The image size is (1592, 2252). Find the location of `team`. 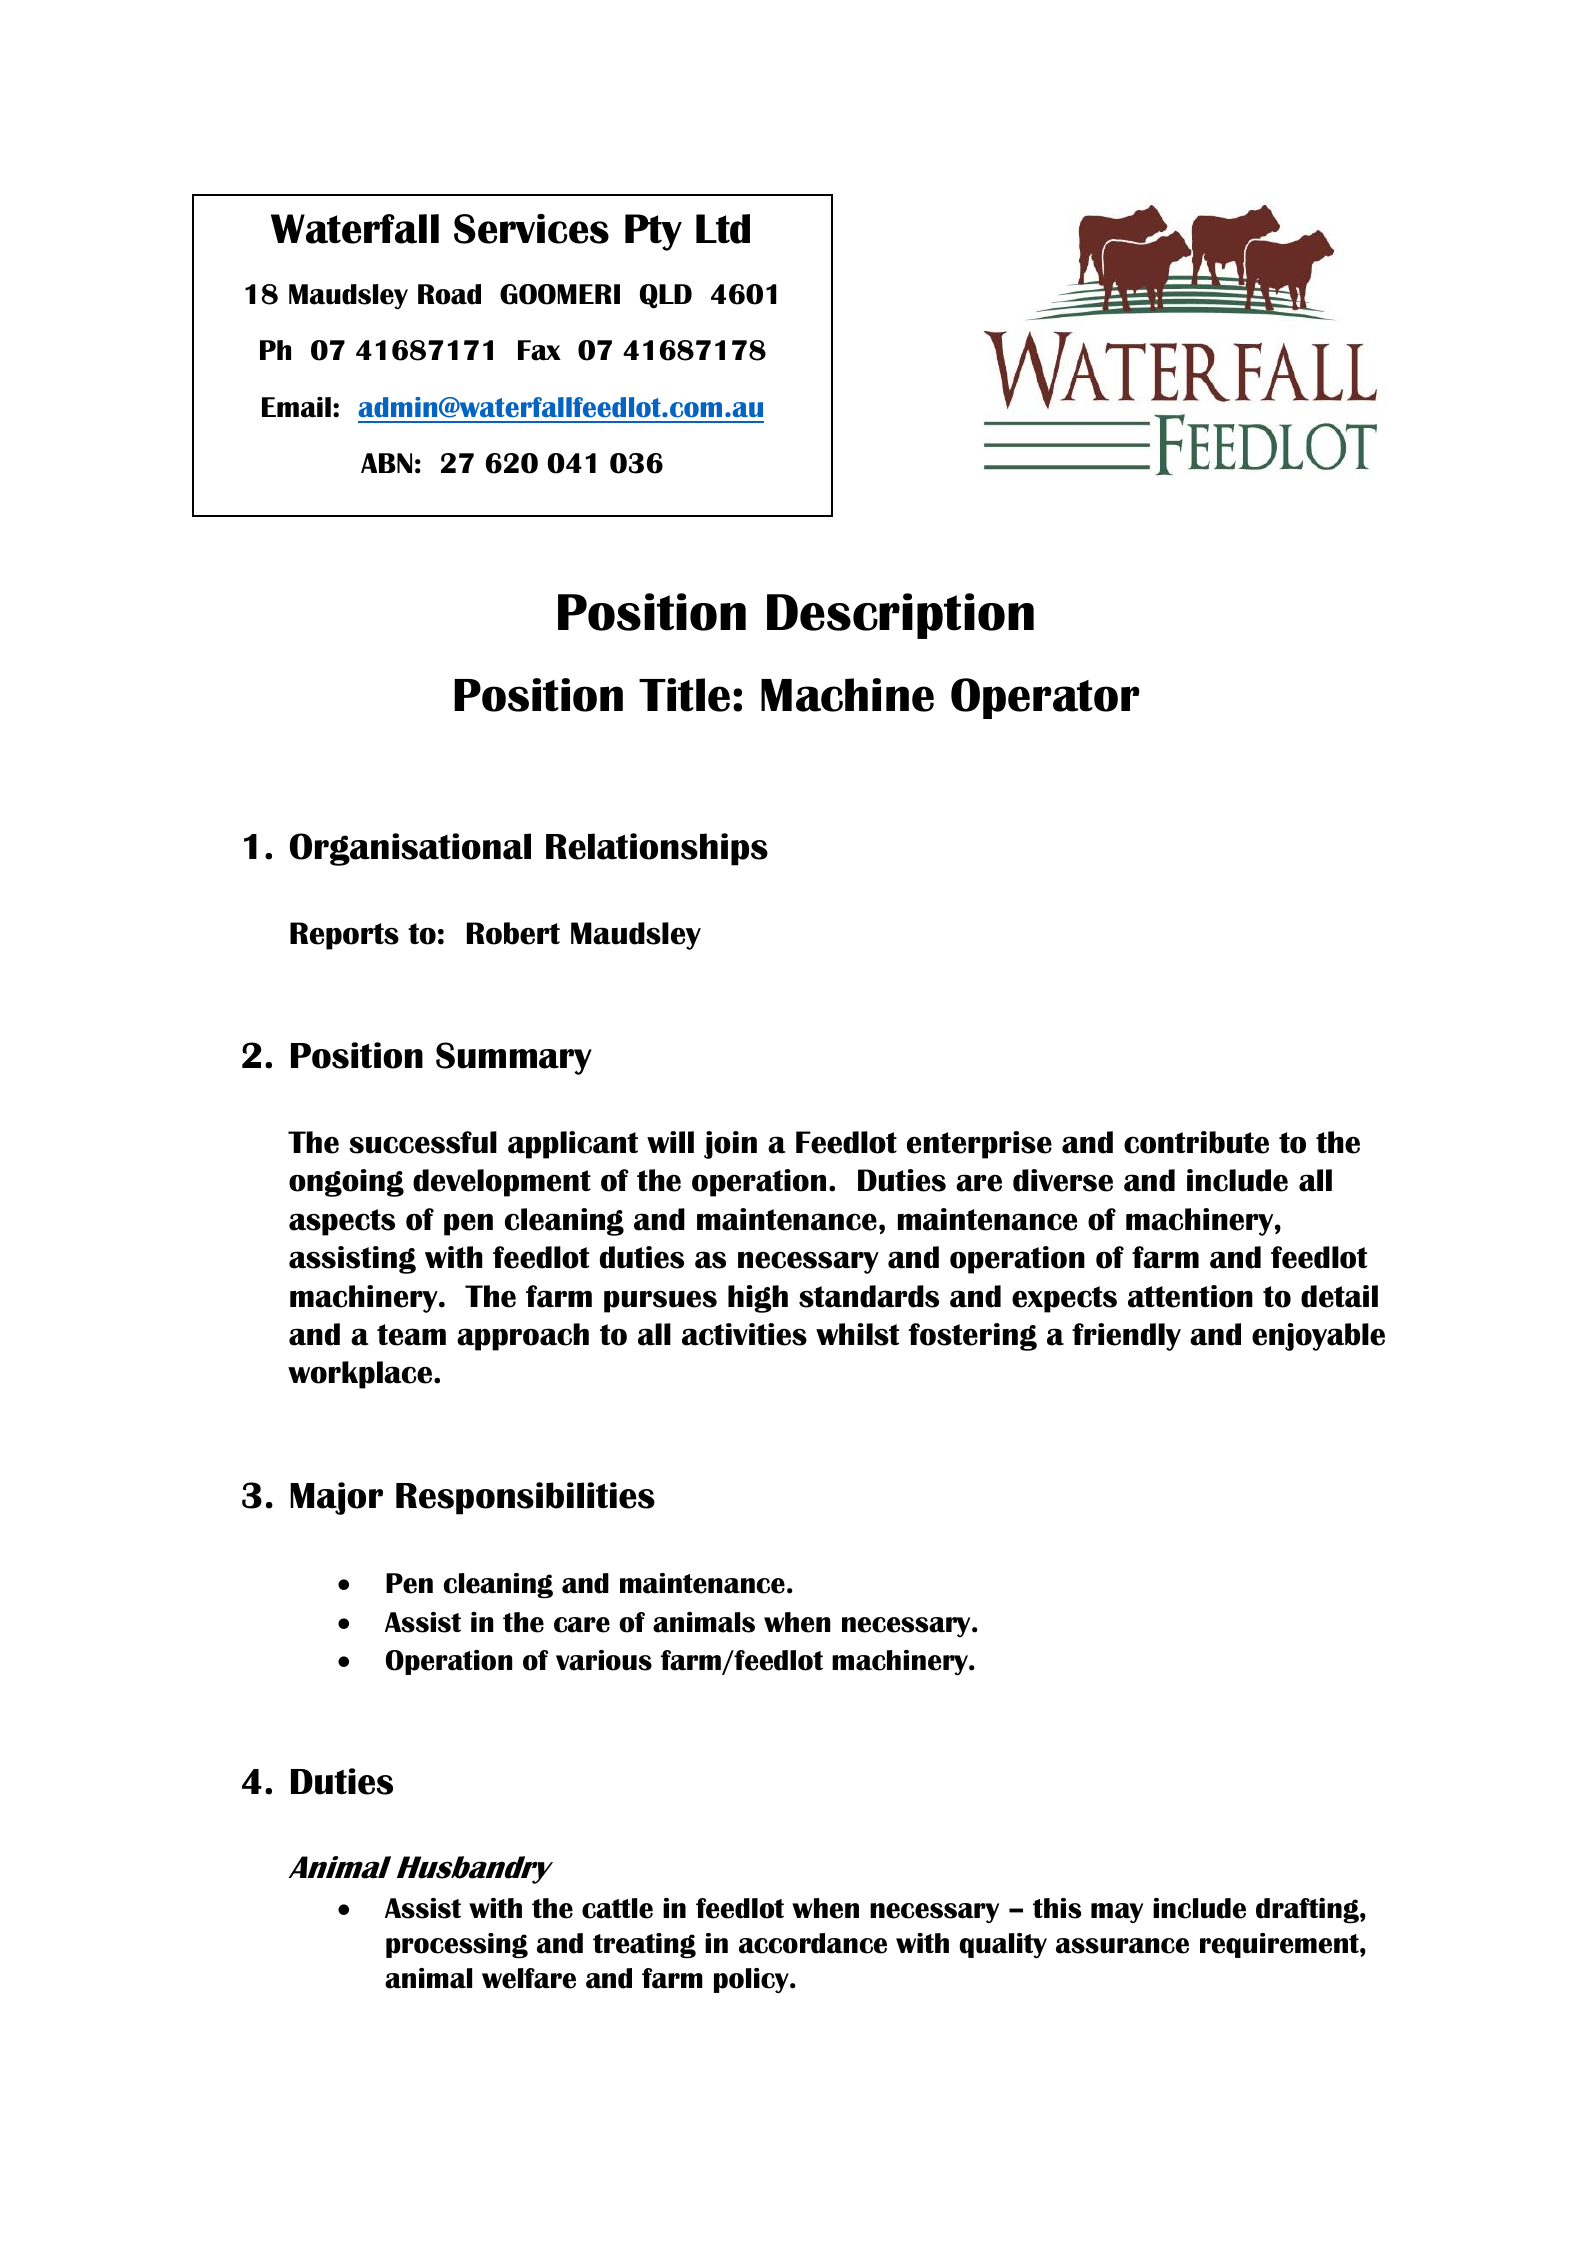

team is located at coordinates (411, 1335).
